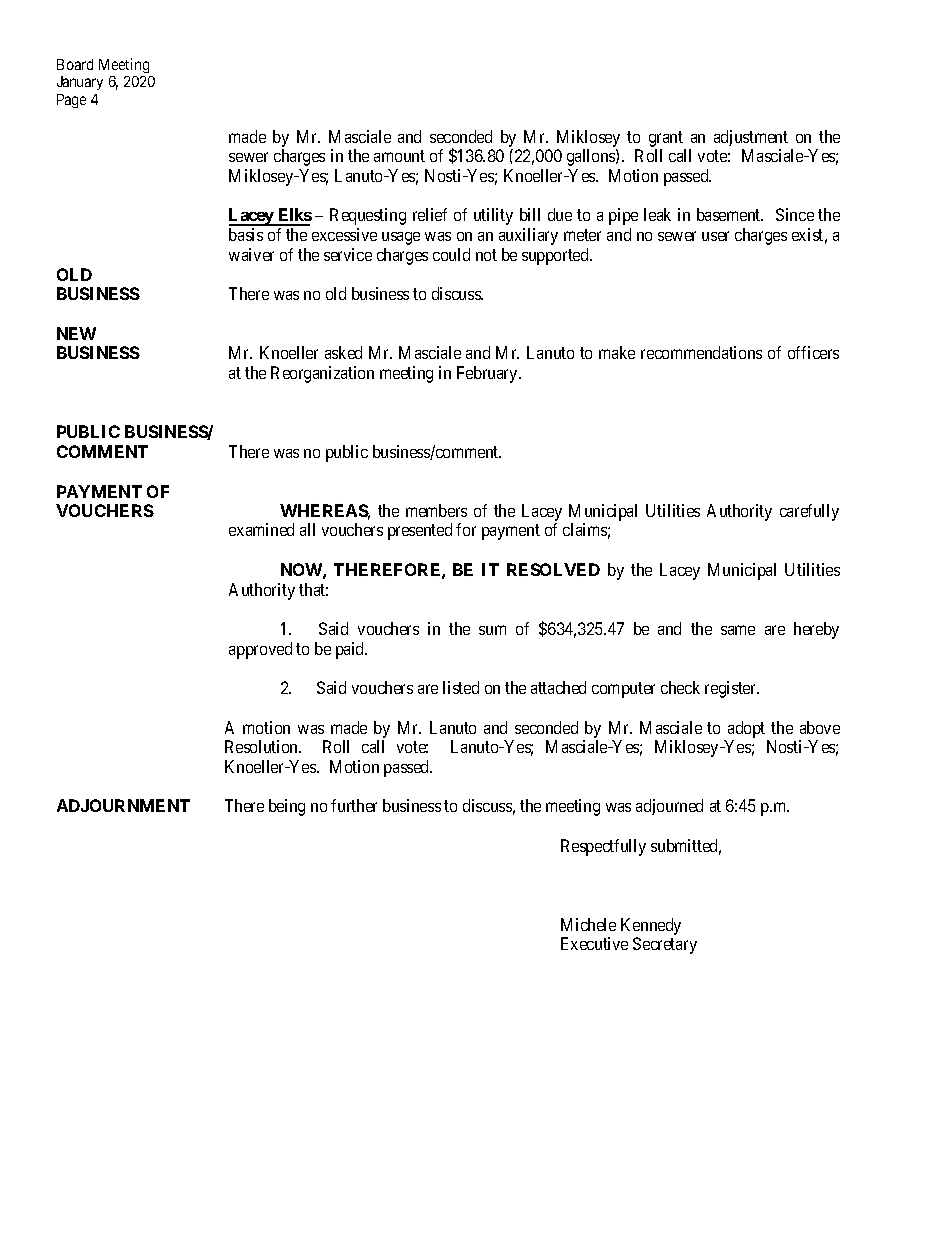  What do you see at coordinates (588, 924) in the image?
I see `Michele` at bounding box center [588, 924].
